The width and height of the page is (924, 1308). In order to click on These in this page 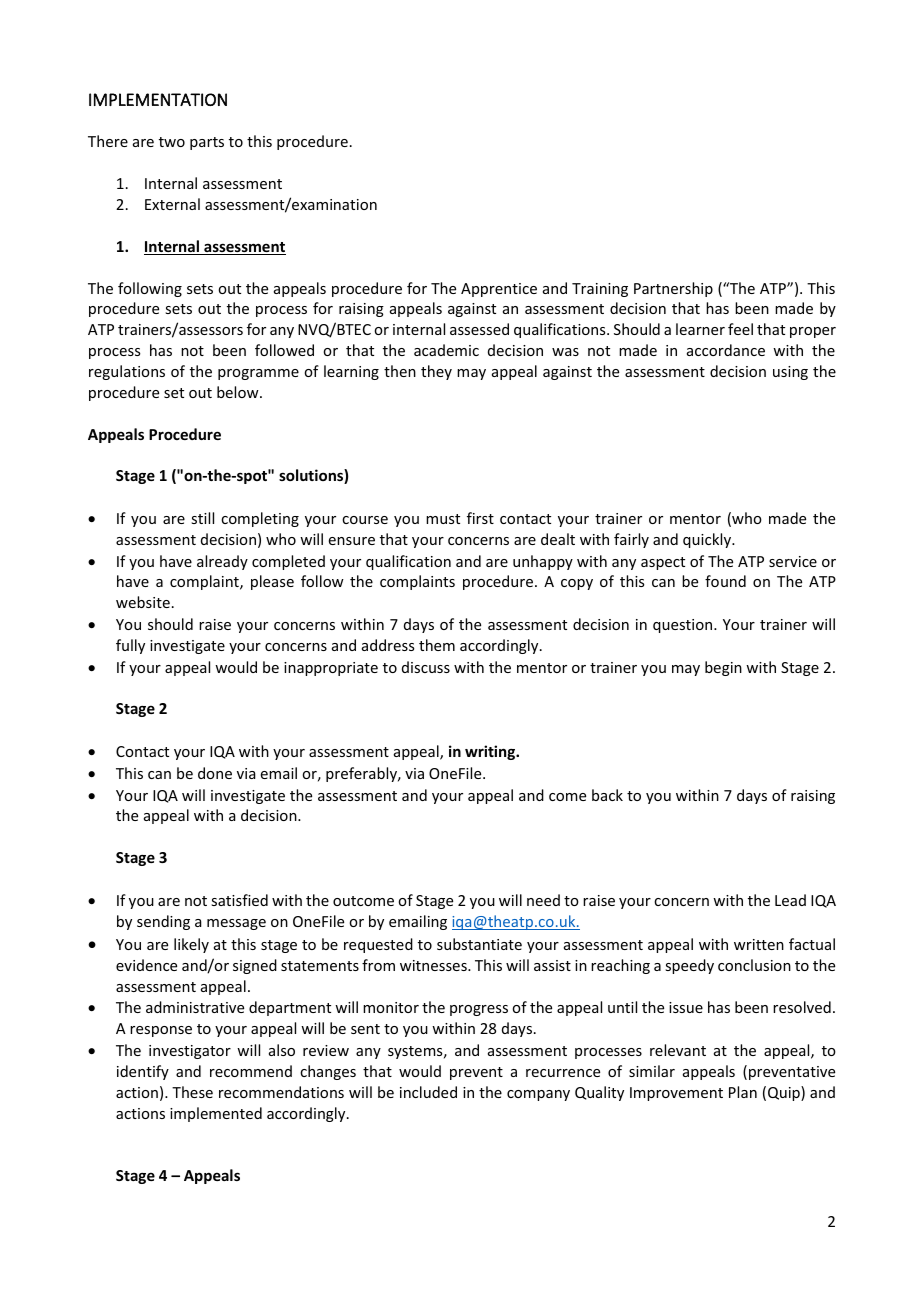, I will do `click(192, 1092)`.
